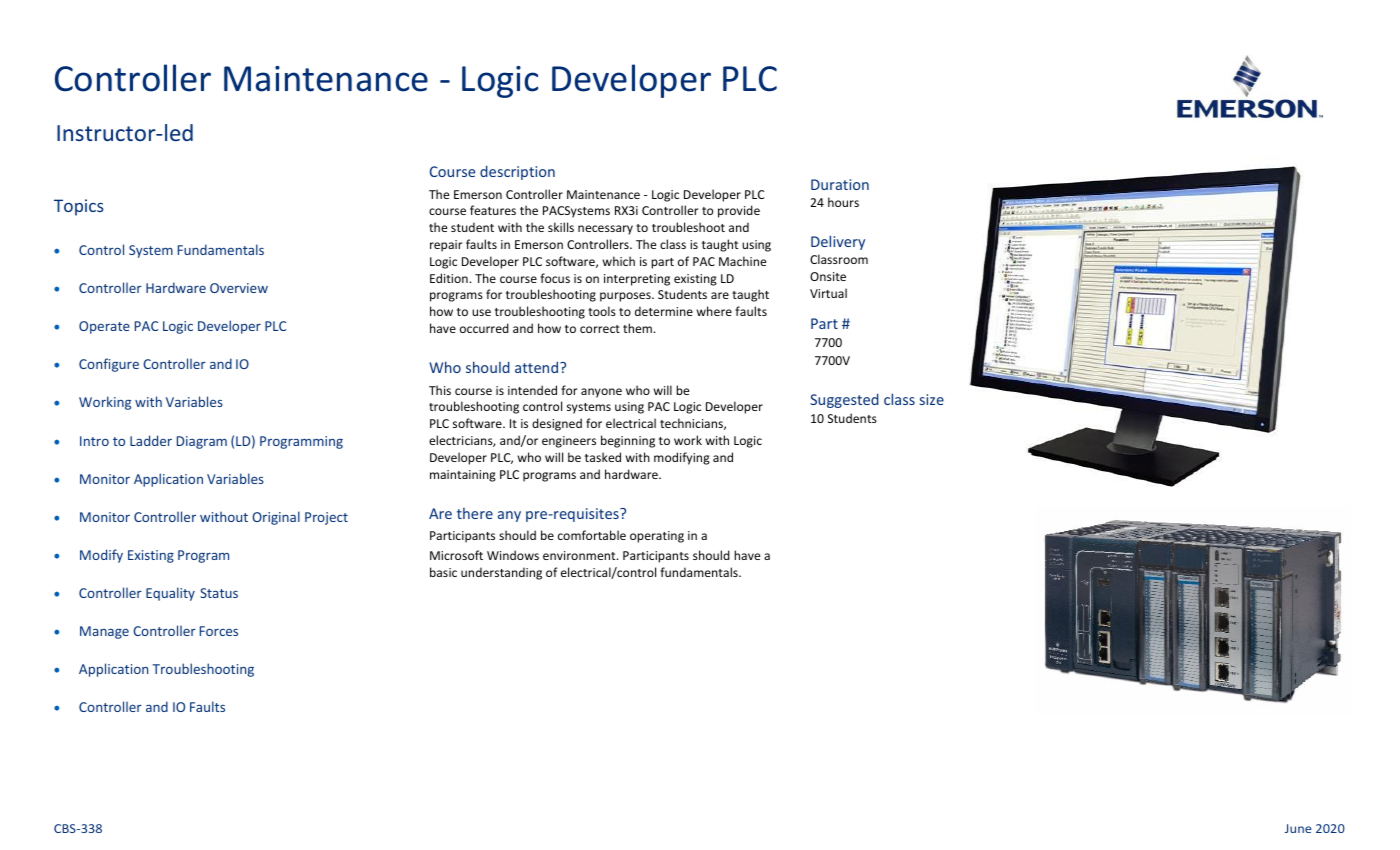  I want to click on provide, so click(739, 211).
